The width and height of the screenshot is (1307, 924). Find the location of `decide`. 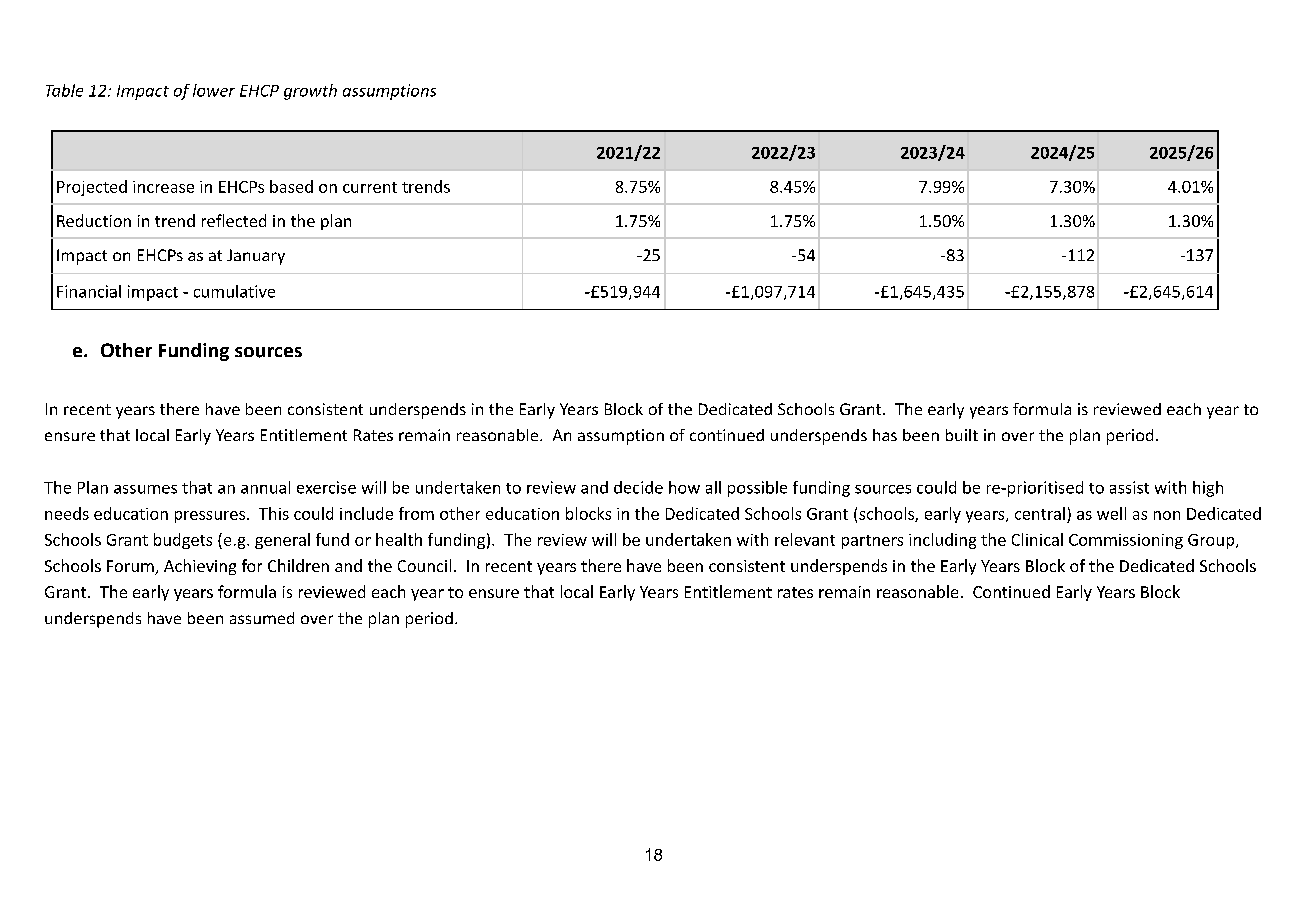

decide is located at coordinates (638, 487).
